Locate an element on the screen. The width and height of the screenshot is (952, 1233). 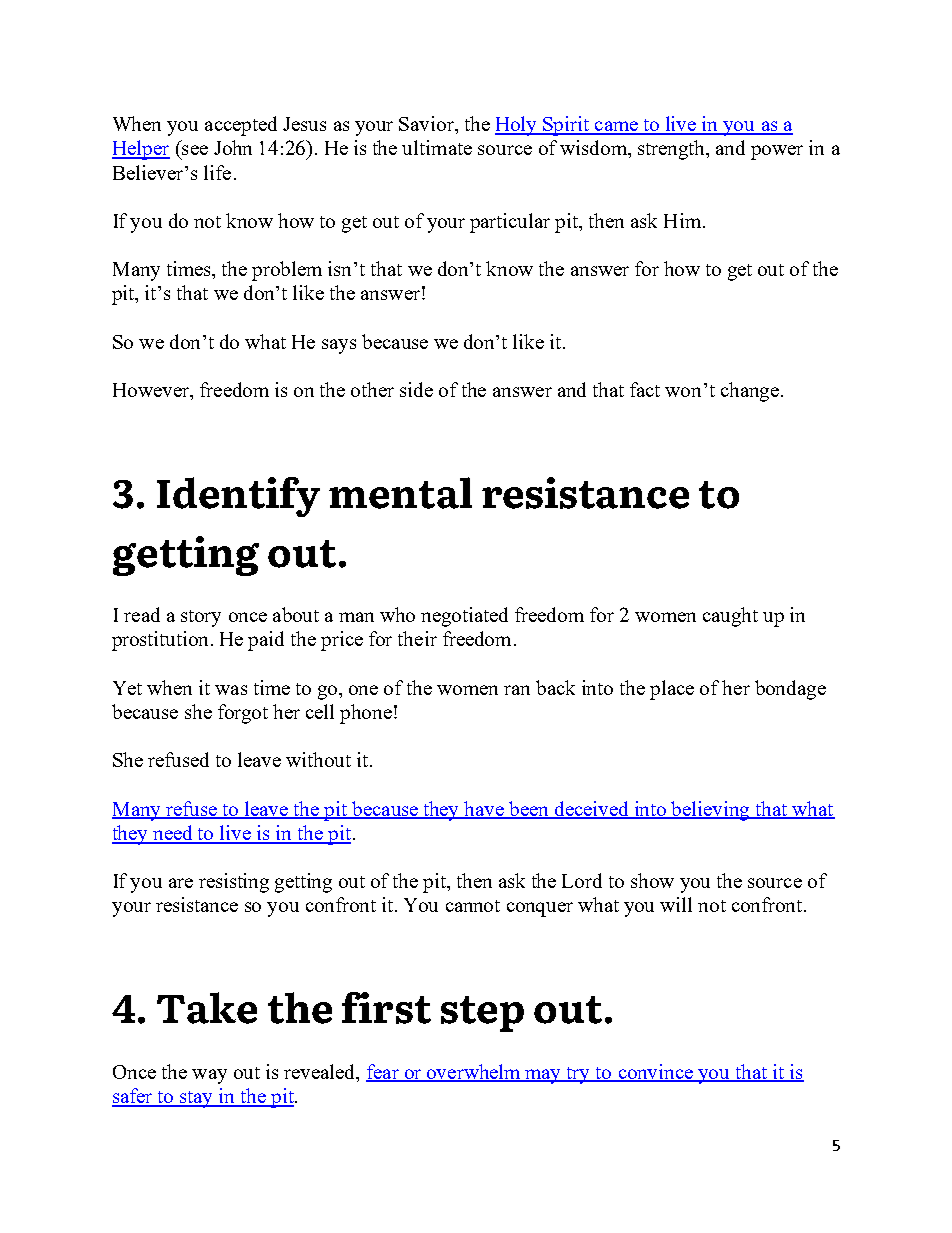
see is located at coordinates (195, 150).
